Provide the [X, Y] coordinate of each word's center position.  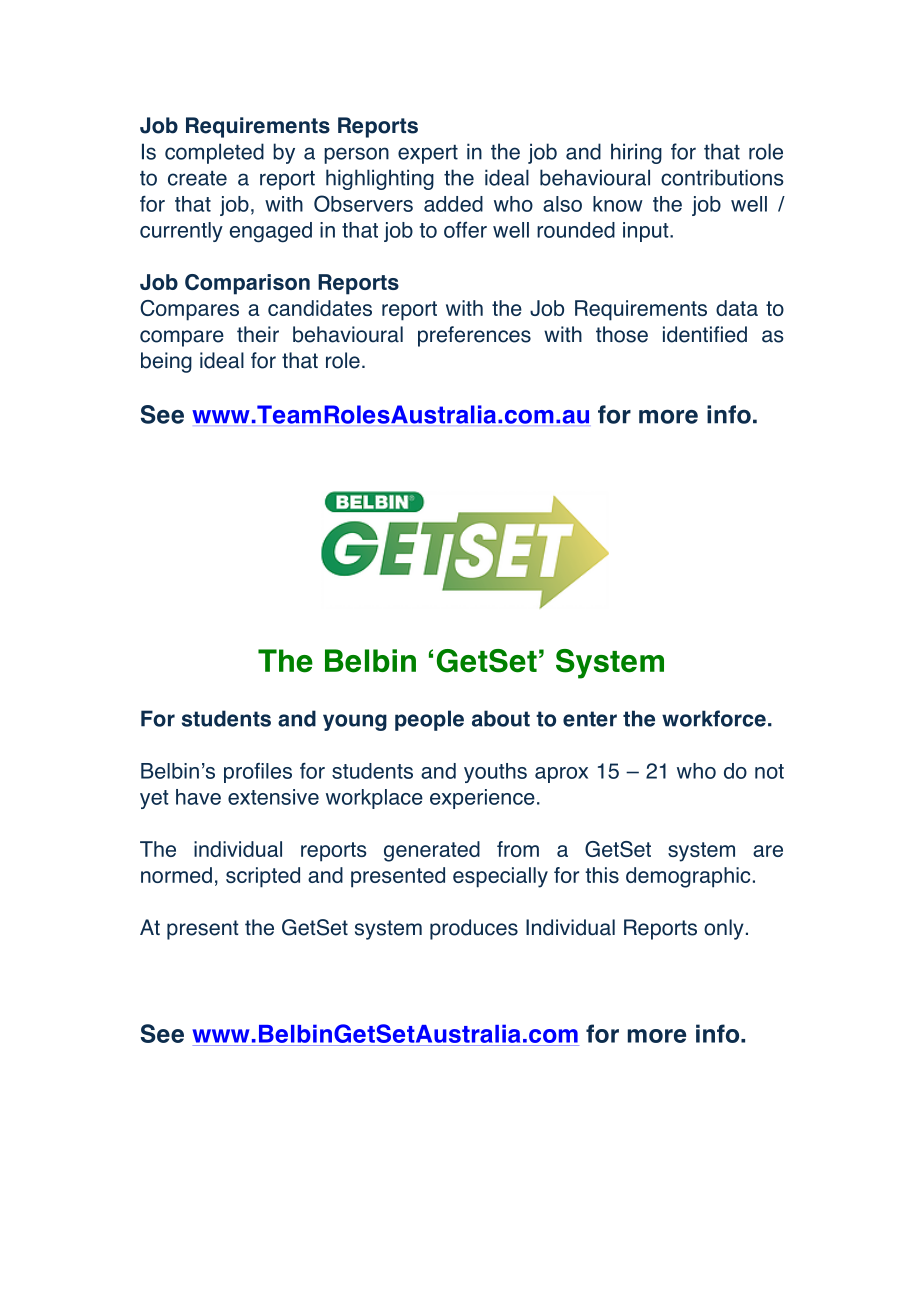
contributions [722, 177]
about [501, 718]
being [166, 362]
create [197, 178]
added [453, 204]
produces [474, 929]
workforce [714, 718]
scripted [263, 877]
